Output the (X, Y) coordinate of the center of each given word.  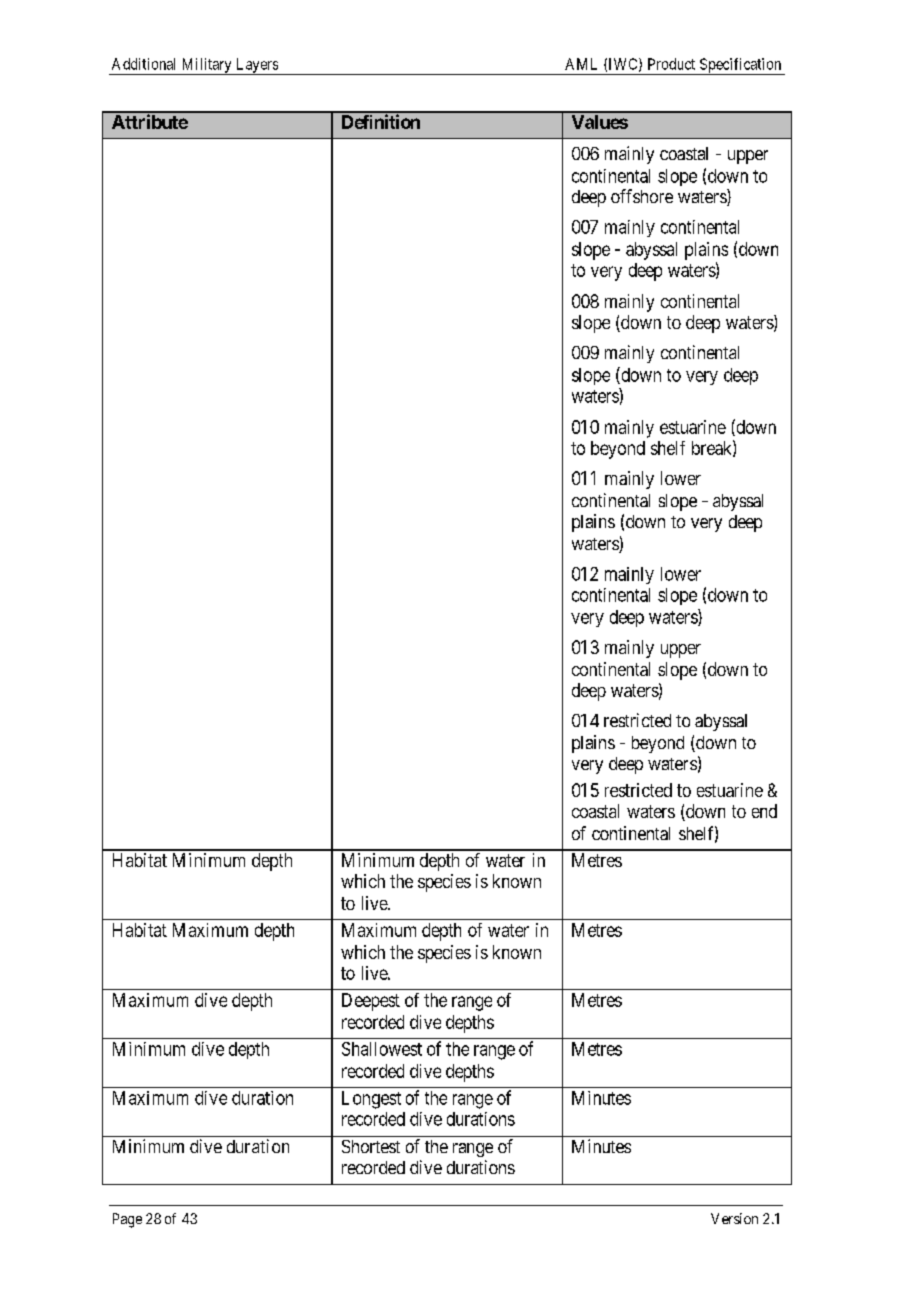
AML (581, 64)
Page (127, 1220)
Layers (257, 66)
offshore (642, 196)
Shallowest (382, 1049)
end (764, 811)
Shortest (371, 1146)
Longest (371, 1100)
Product (671, 64)
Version (734, 1218)
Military (206, 66)
